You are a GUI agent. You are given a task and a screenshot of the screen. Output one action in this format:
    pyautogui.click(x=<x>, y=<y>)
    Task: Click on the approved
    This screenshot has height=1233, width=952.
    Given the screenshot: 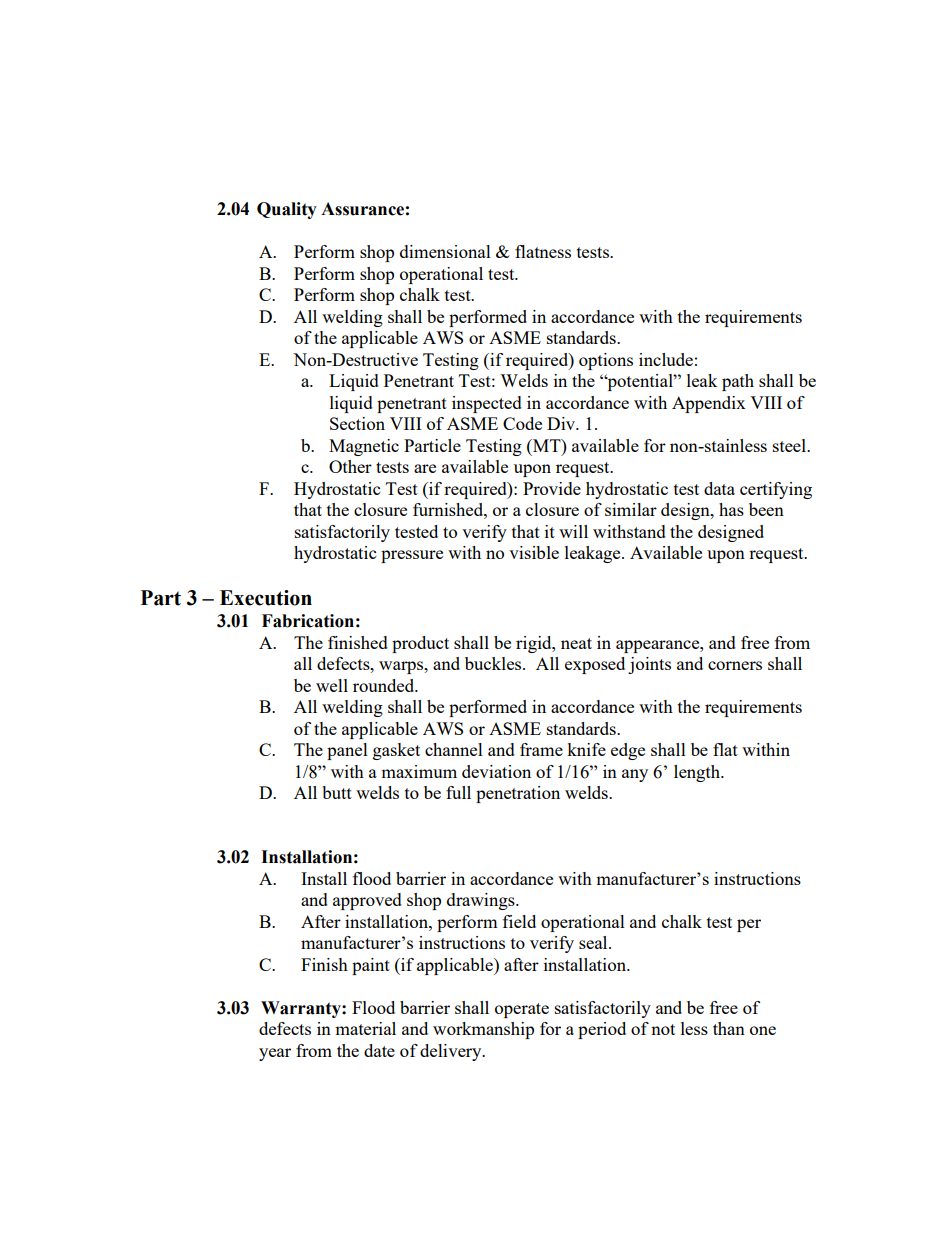 What is the action you would take?
    pyautogui.click(x=367, y=901)
